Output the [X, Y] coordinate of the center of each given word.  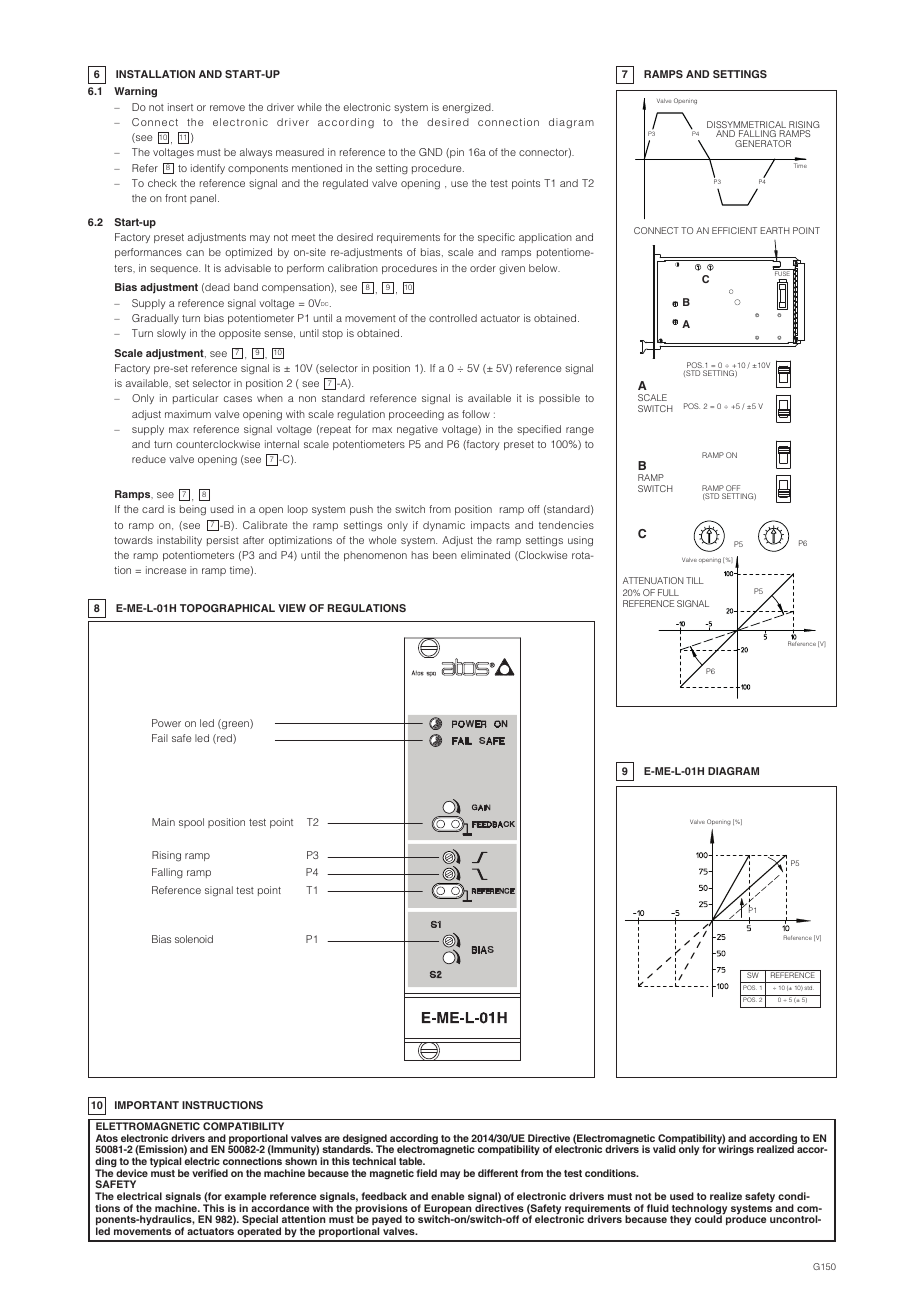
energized [468, 108]
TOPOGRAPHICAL [227, 608]
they [680, 1220]
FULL [668, 592]
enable [447, 1196]
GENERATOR [763, 143]
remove [227, 108]
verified [210, 1173]
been [445, 555]
